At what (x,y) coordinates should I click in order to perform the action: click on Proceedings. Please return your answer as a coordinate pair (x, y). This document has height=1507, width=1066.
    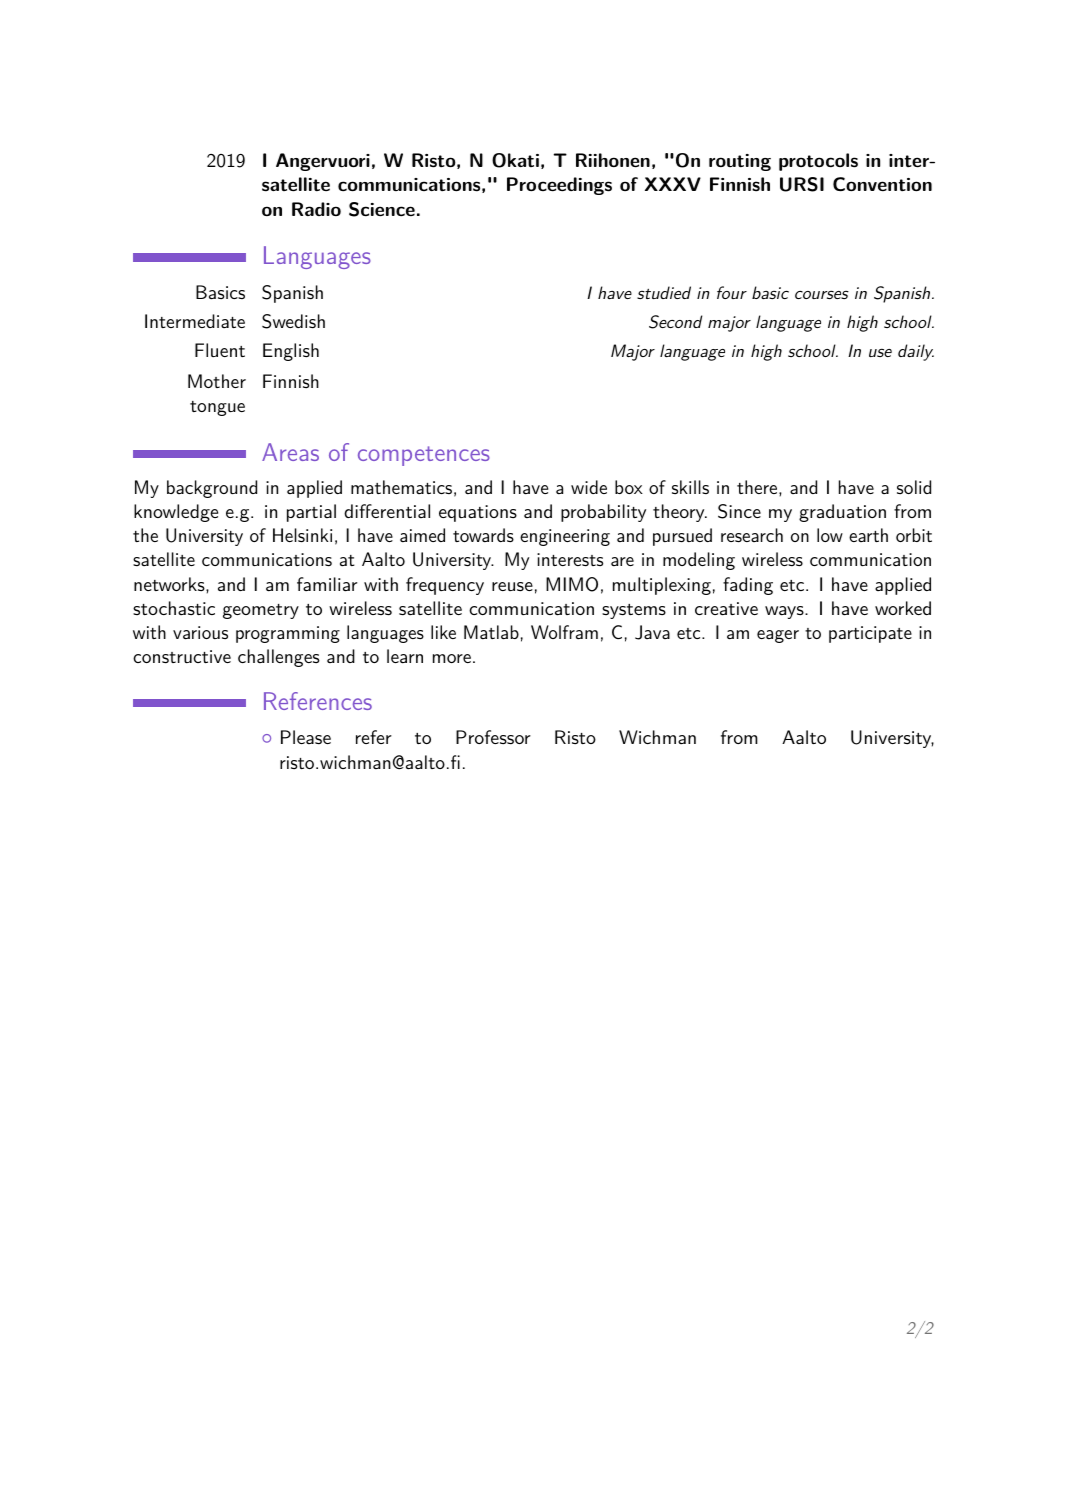
    Looking at the image, I should click on (559, 186).
